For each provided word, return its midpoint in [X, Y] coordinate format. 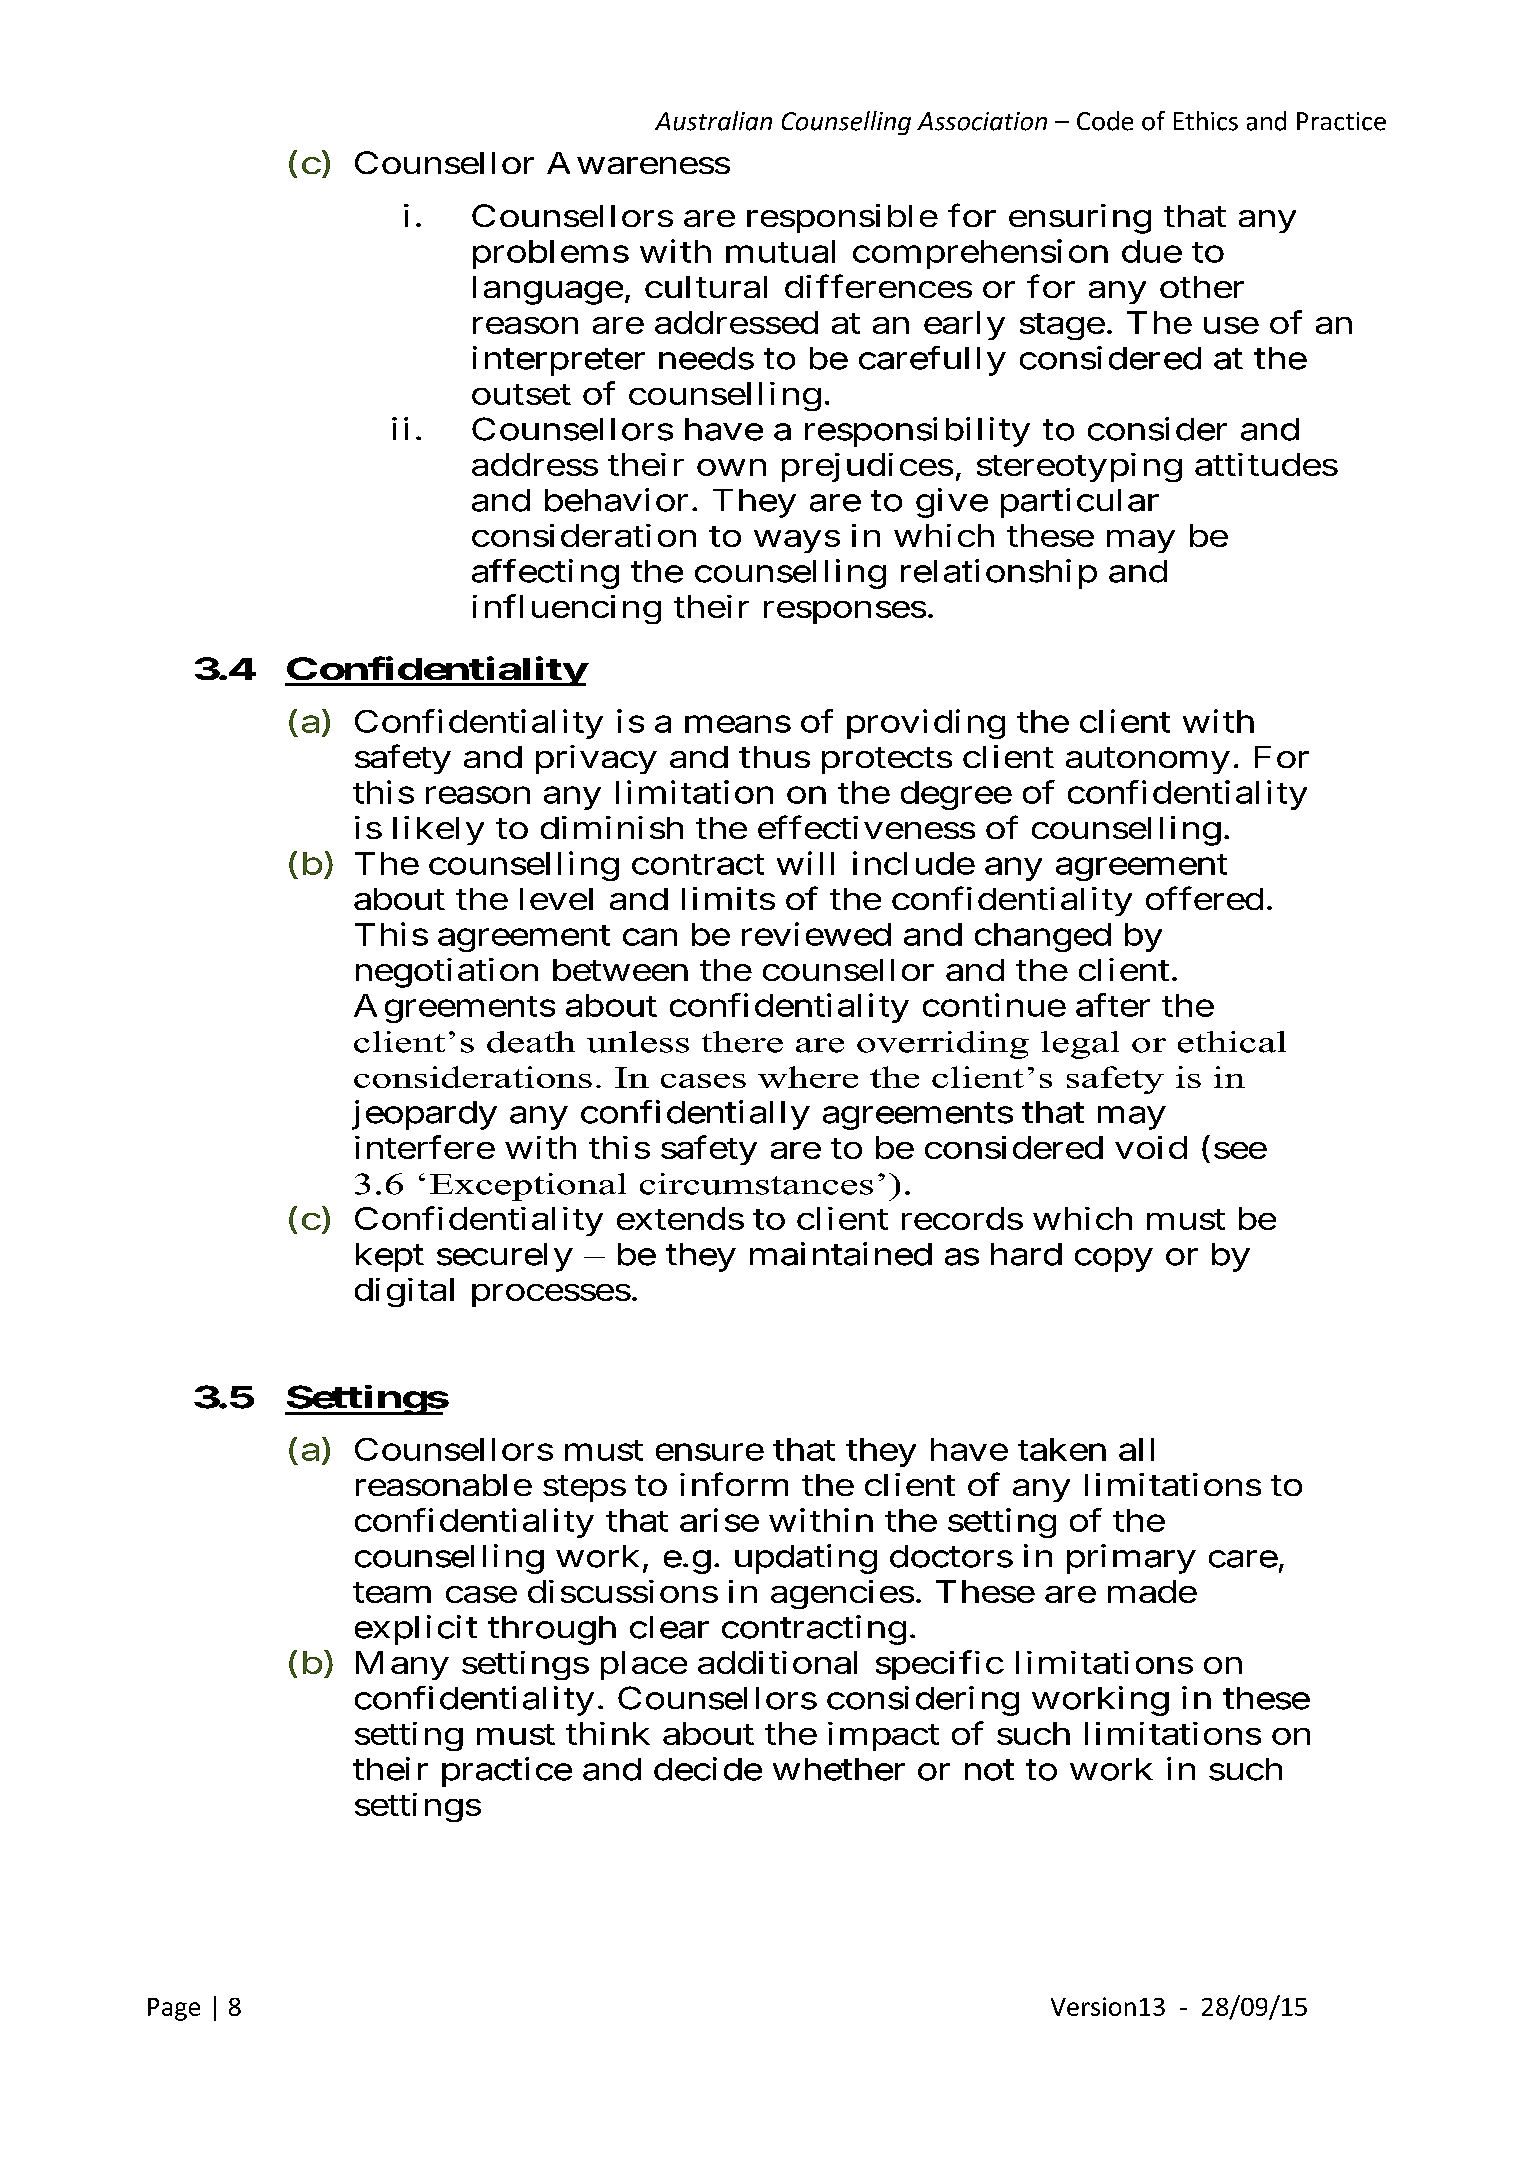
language [548, 290]
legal [1080, 1045]
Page [174, 2009]
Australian [713, 121]
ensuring [1080, 219]
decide [708, 1769]
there [742, 1042]
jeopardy [424, 1115]
